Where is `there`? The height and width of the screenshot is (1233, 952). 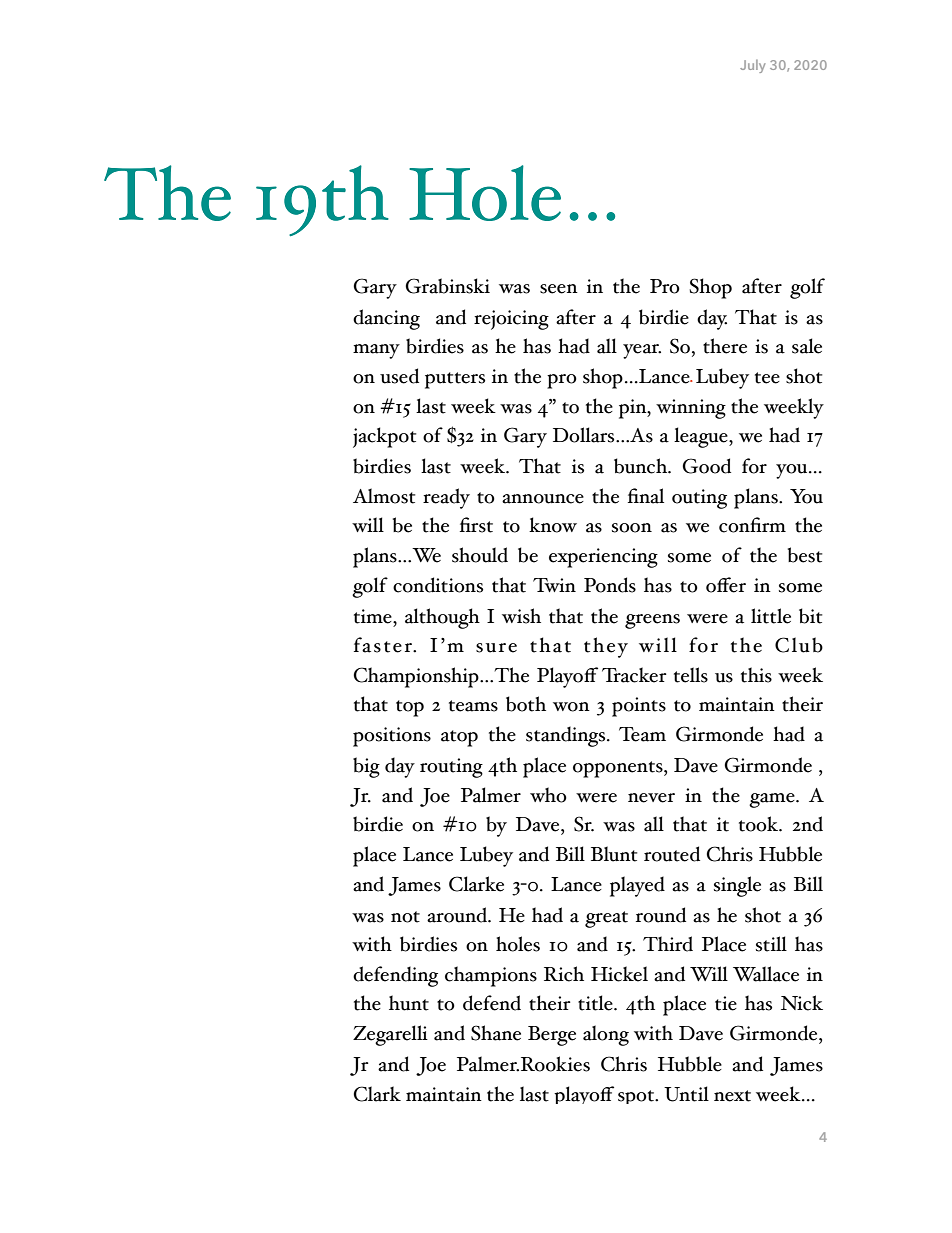 there is located at coordinates (725, 346).
